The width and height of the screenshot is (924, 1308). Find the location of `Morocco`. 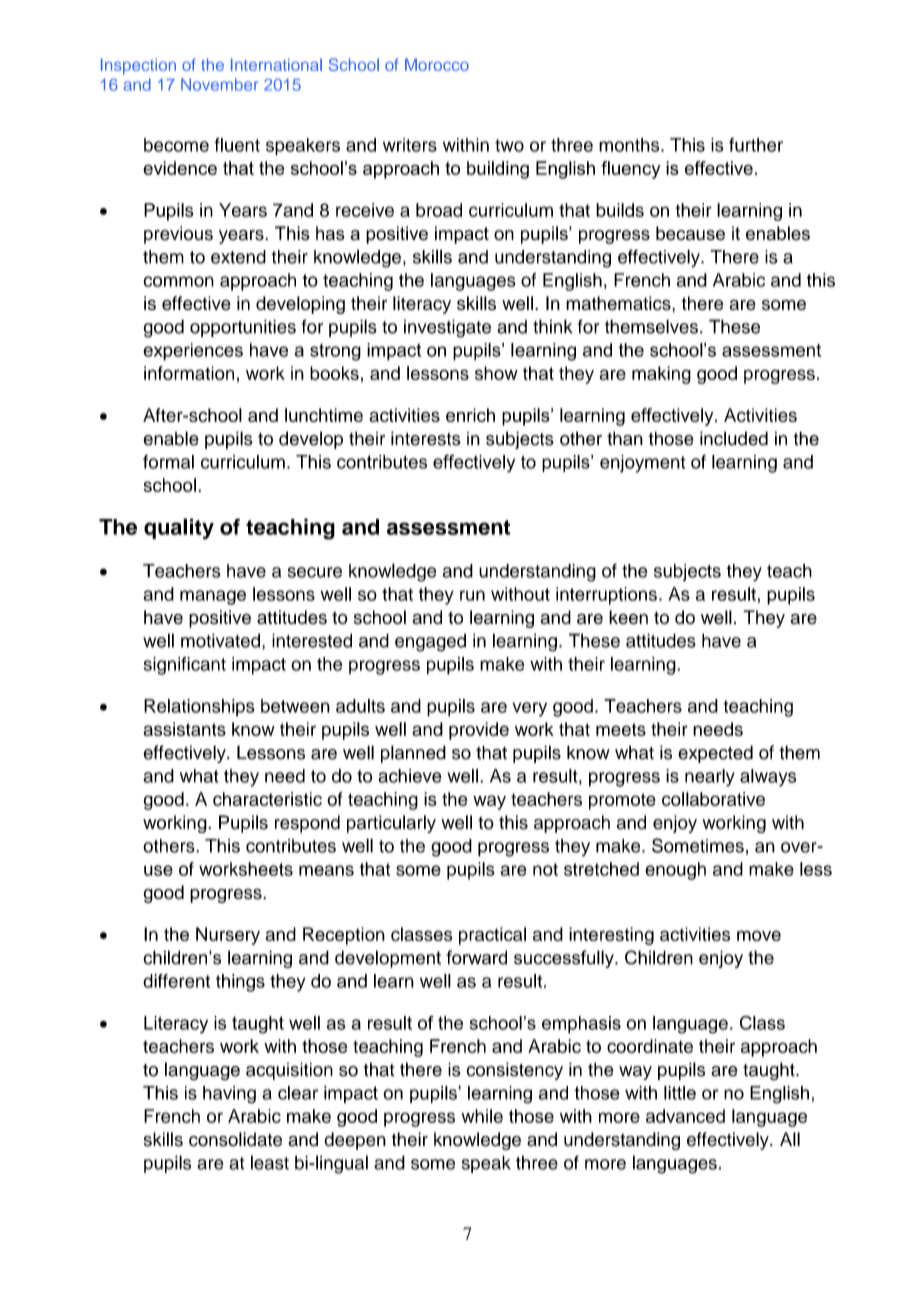

Morocco is located at coordinates (437, 64).
